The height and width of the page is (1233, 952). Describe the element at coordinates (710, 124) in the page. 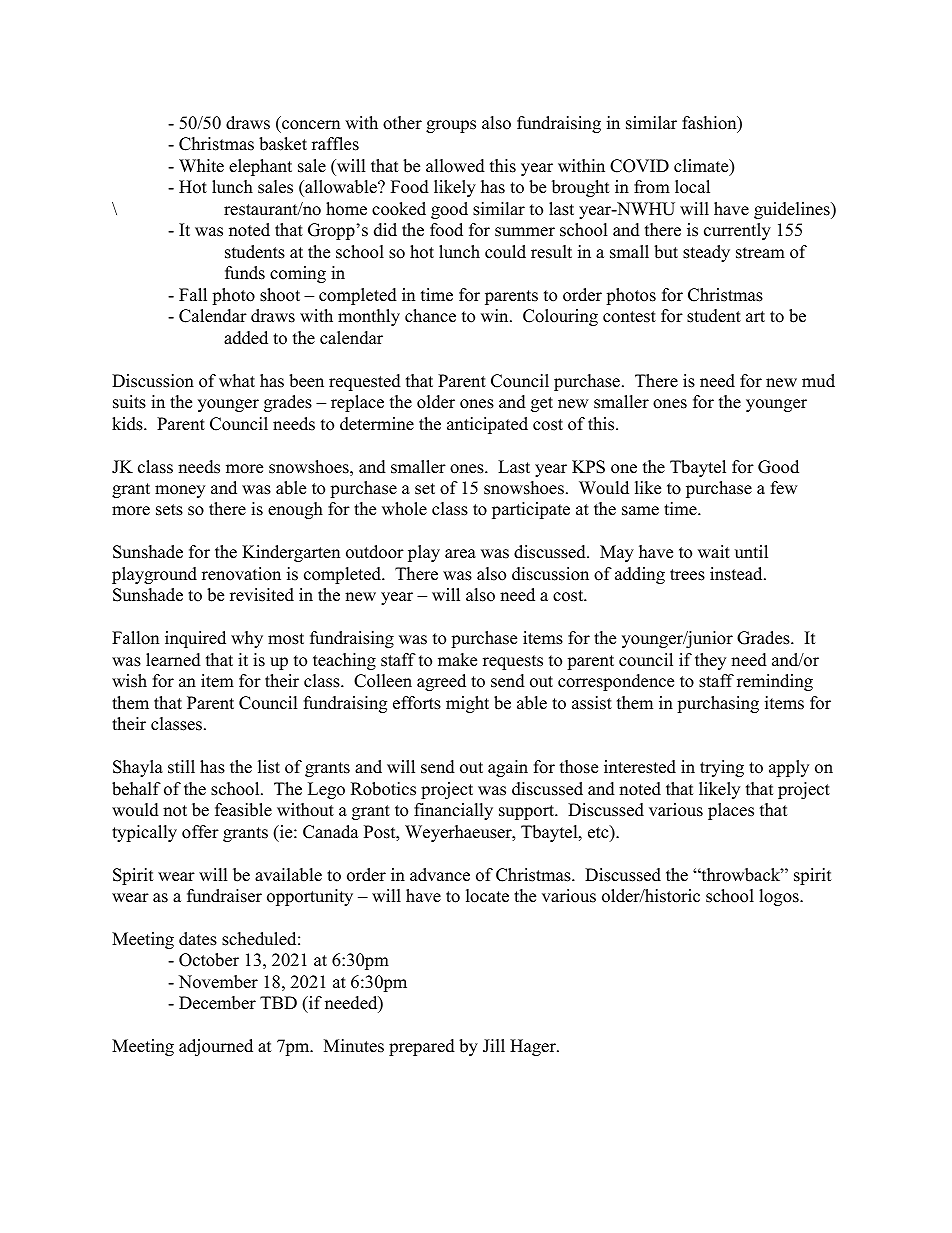

I see `fashion` at that location.
